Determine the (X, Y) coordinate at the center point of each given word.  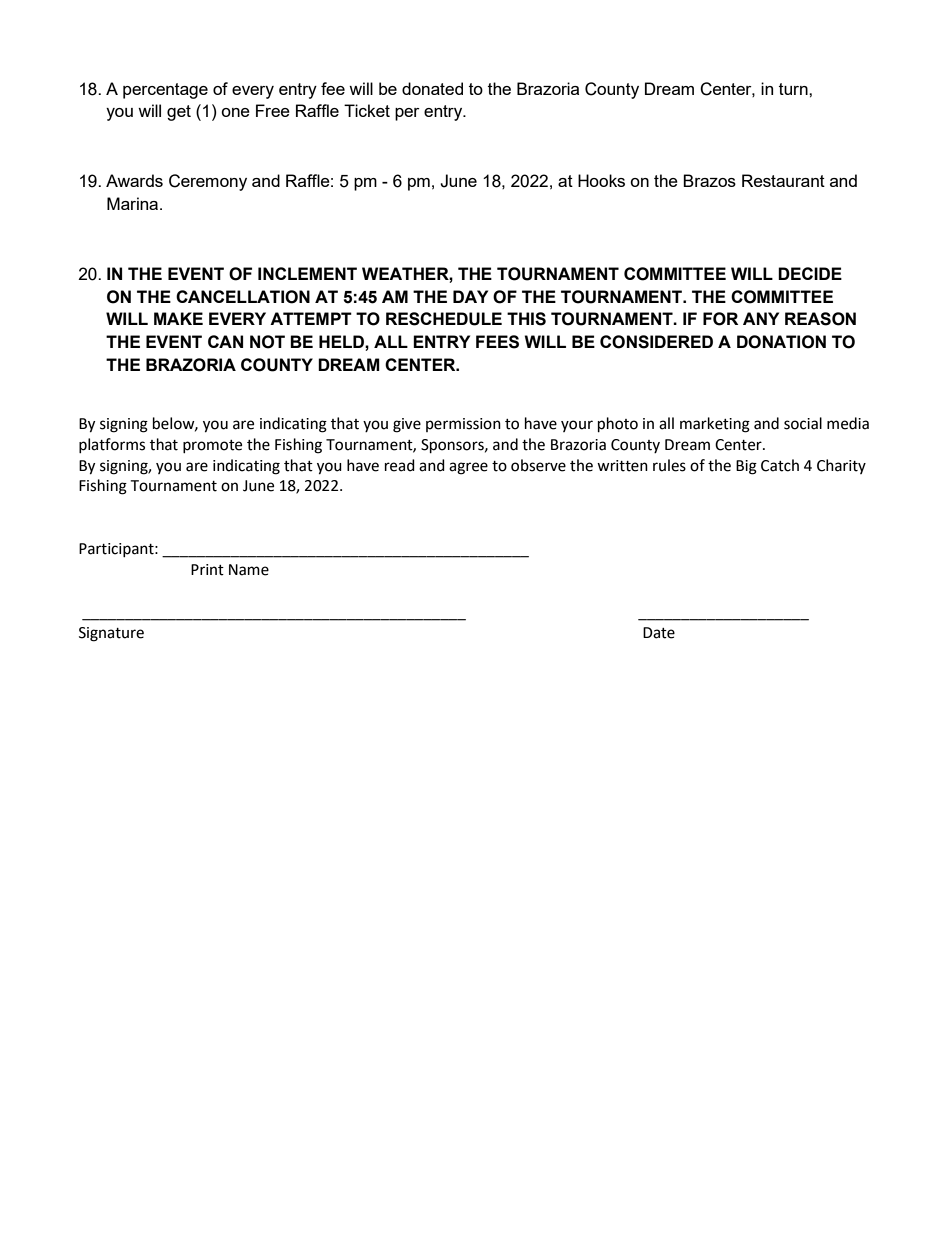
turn (794, 89)
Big (746, 467)
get (179, 113)
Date (659, 633)
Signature (111, 634)
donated (432, 88)
